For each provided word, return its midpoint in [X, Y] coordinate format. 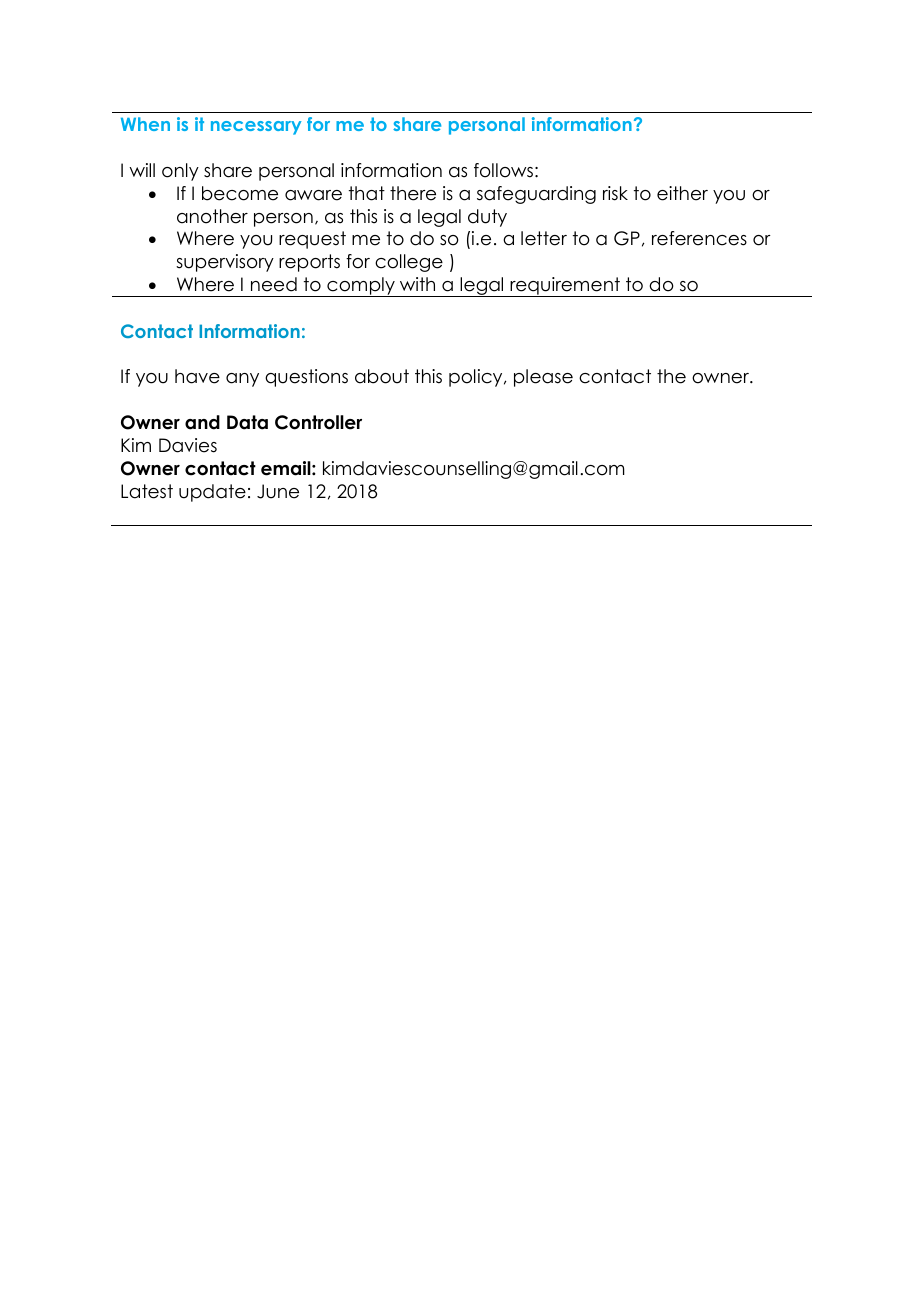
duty [487, 218]
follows [503, 170]
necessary [256, 128]
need [274, 284]
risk [615, 193]
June [278, 491]
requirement [565, 287]
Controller [318, 422]
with [417, 284]
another [212, 216]
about [382, 376]
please [543, 378]
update [212, 493]
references [699, 238]
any [242, 380]
